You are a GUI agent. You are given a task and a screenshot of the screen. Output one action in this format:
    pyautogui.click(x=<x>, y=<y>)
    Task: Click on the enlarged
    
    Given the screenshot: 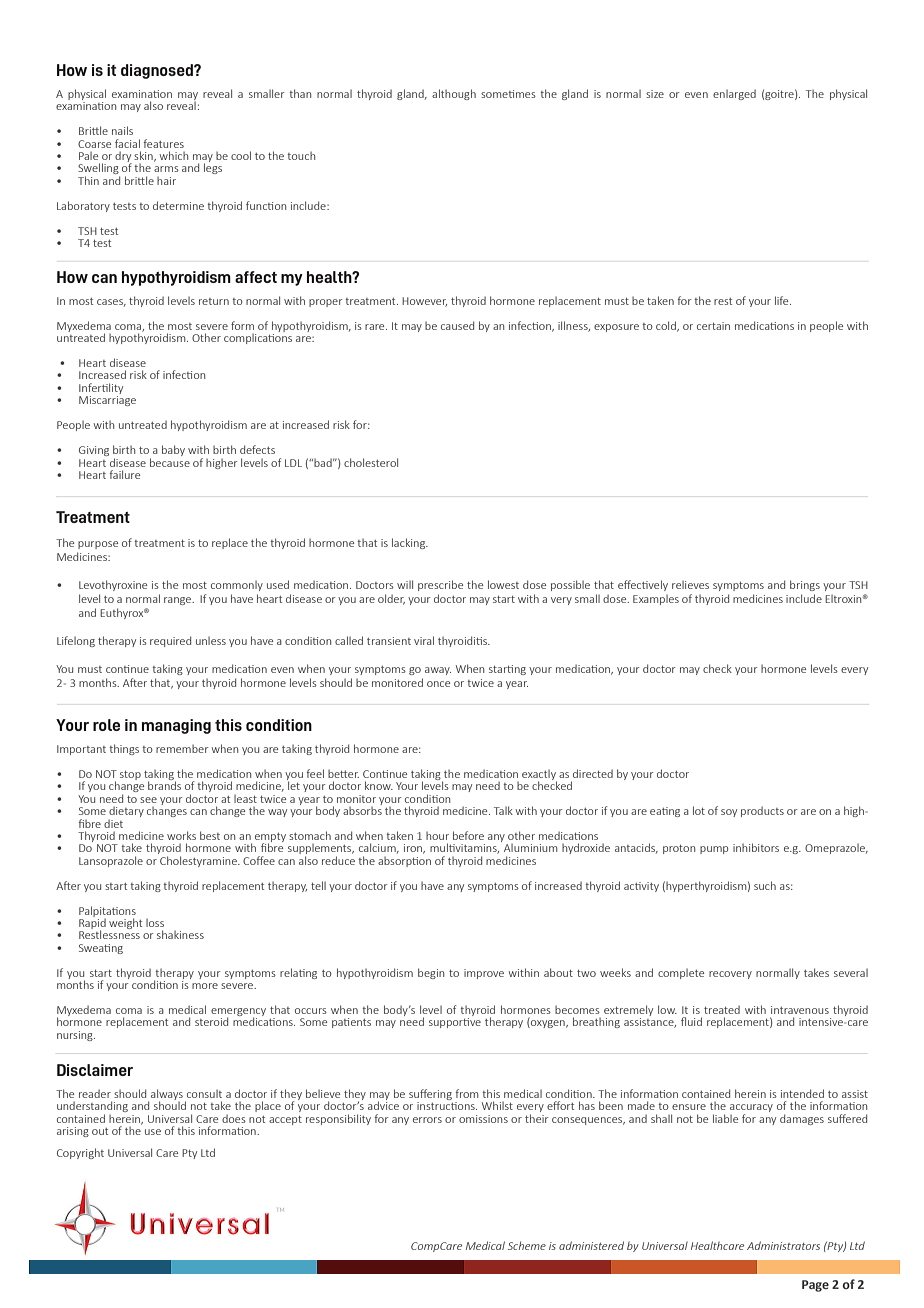 What is the action you would take?
    pyautogui.click(x=734, y=95)
